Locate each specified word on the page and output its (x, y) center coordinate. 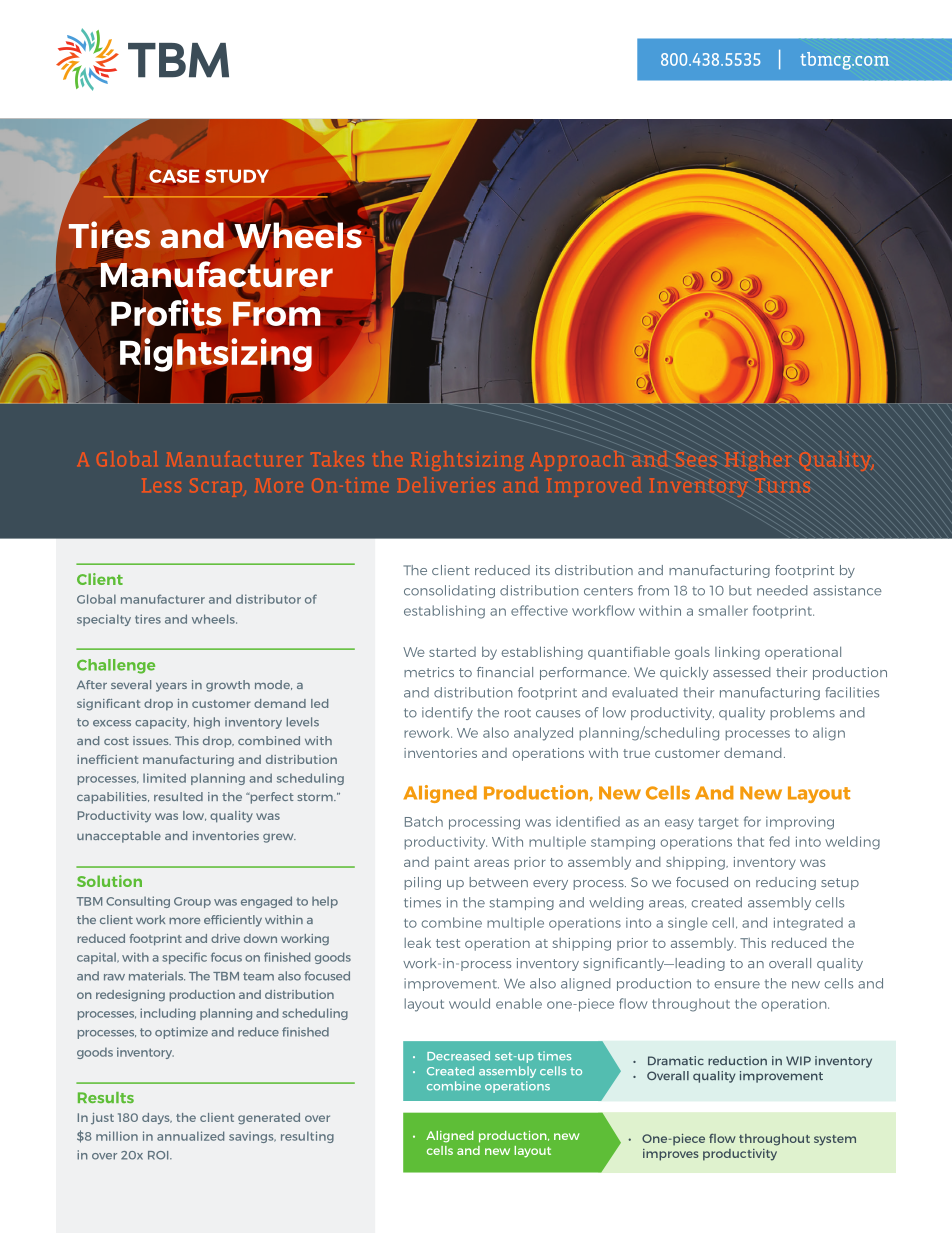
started (452, 652)
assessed (742, 672)
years (171, 687)
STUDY (237, 176)
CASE (174, 176)
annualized (190, 1136)
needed (782, 590)
